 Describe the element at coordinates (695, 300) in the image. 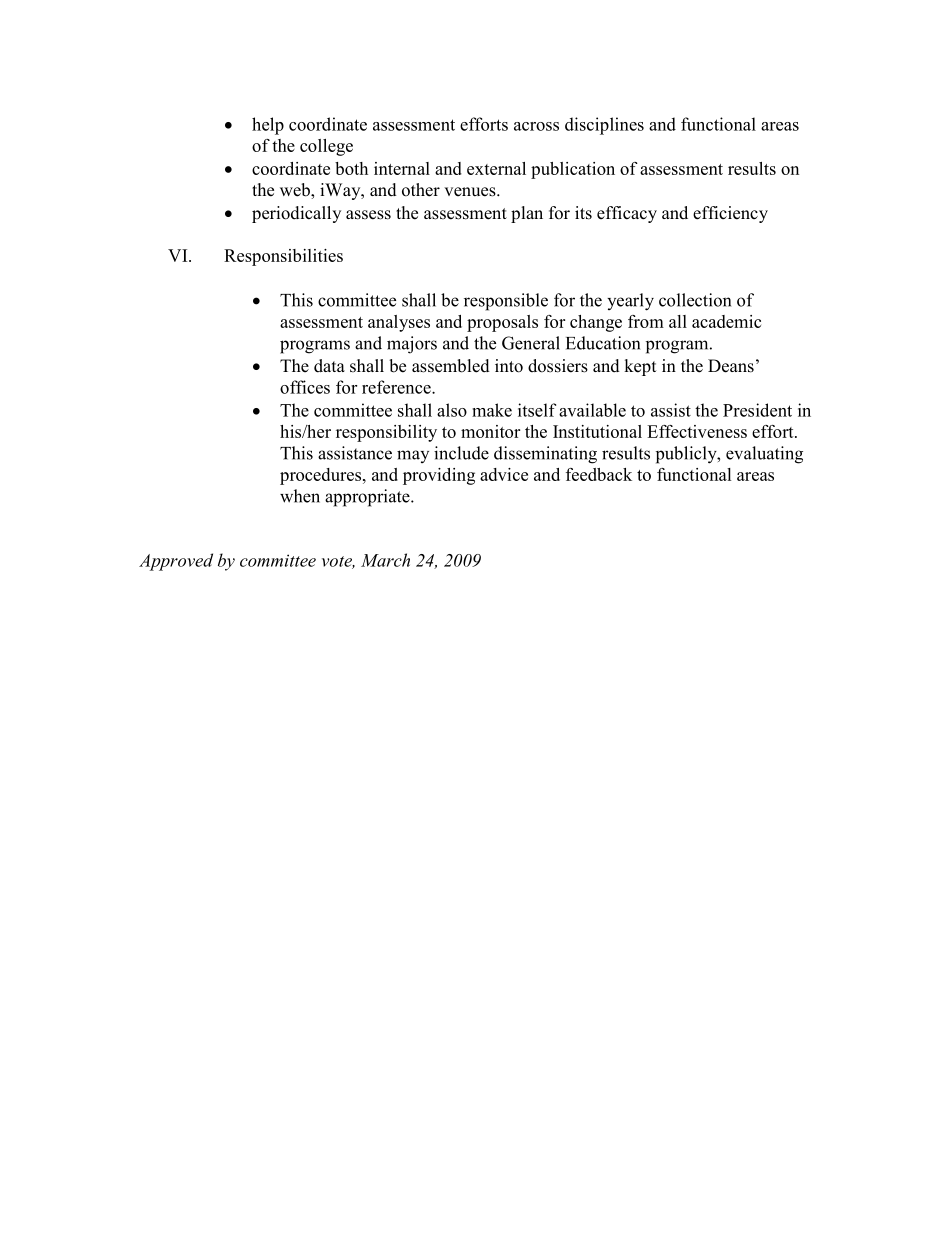

I see `collection` at that location.
